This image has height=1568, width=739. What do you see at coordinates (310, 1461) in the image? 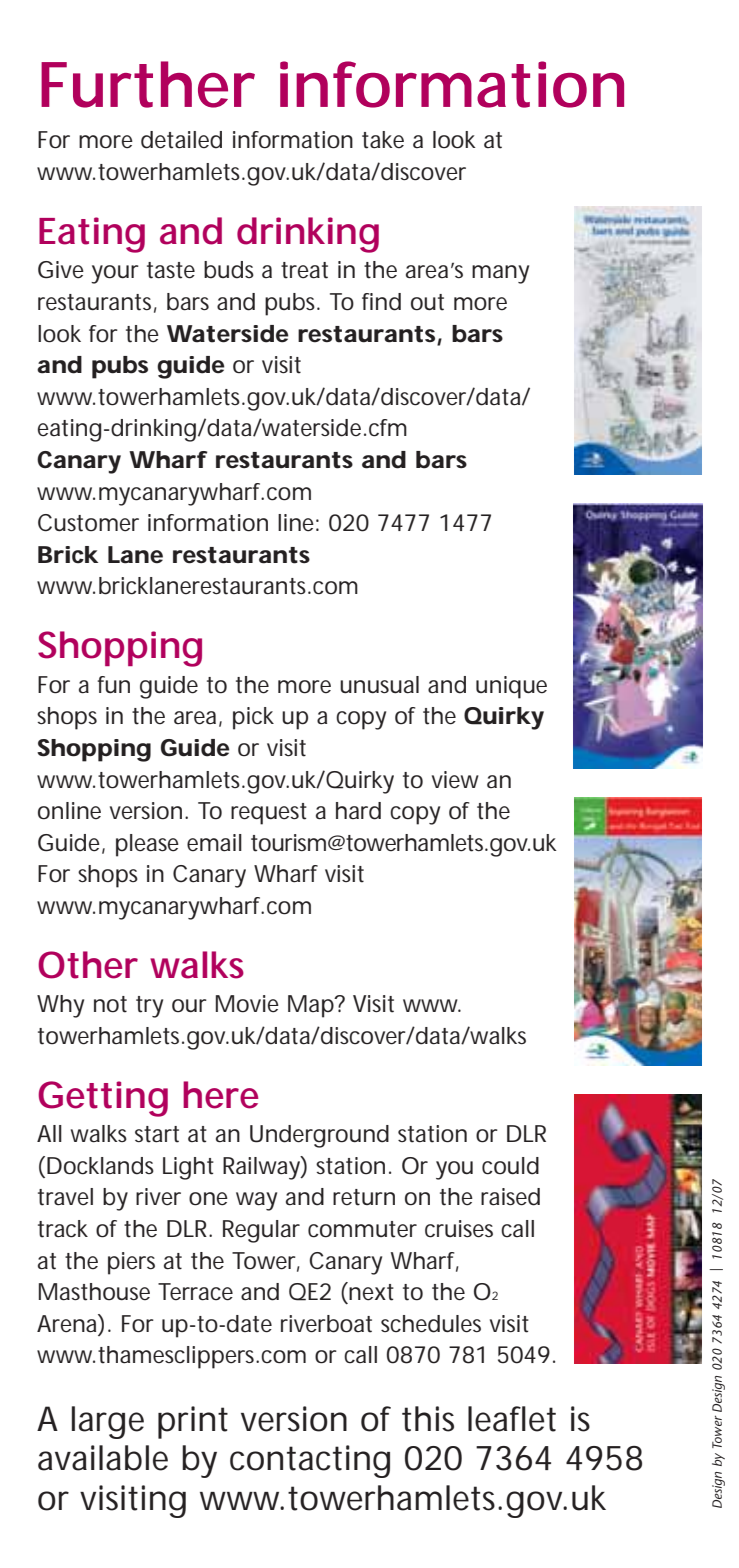
I see `contacting` at bounding box center [310, 1461].
